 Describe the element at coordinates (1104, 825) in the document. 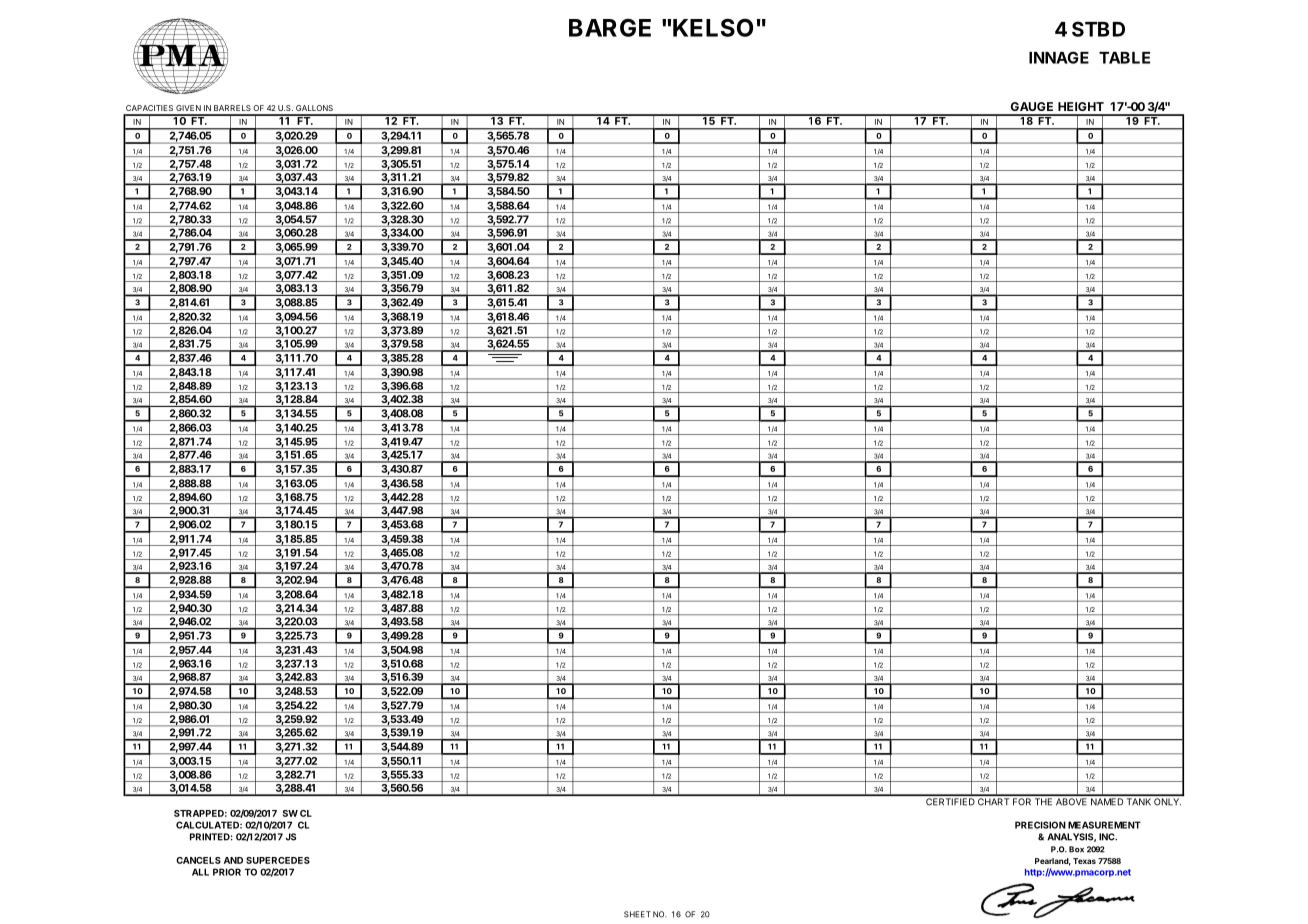

I see `MEASUREMENT` at that location.
